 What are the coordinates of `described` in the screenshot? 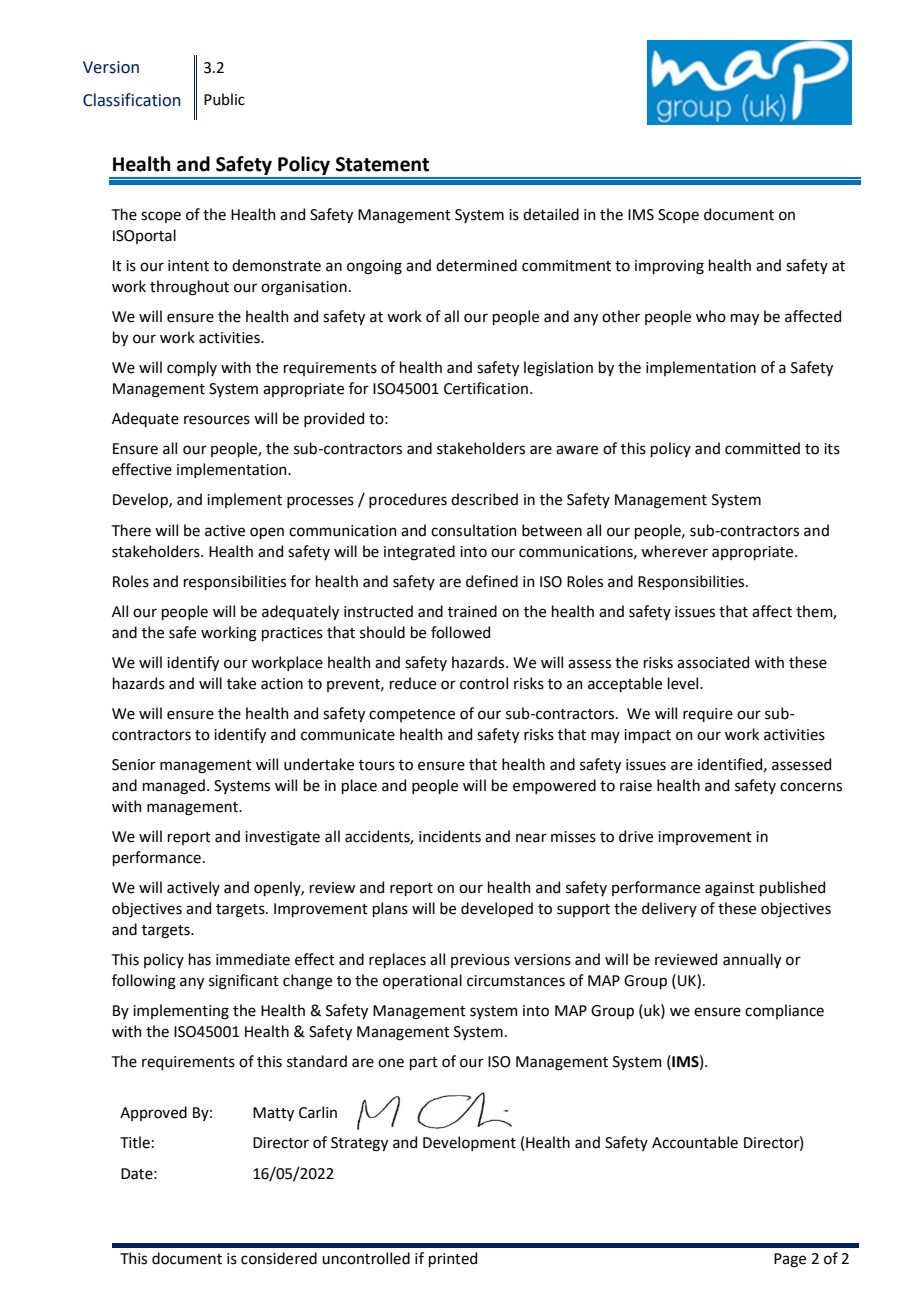 It's located at (484, 499).
